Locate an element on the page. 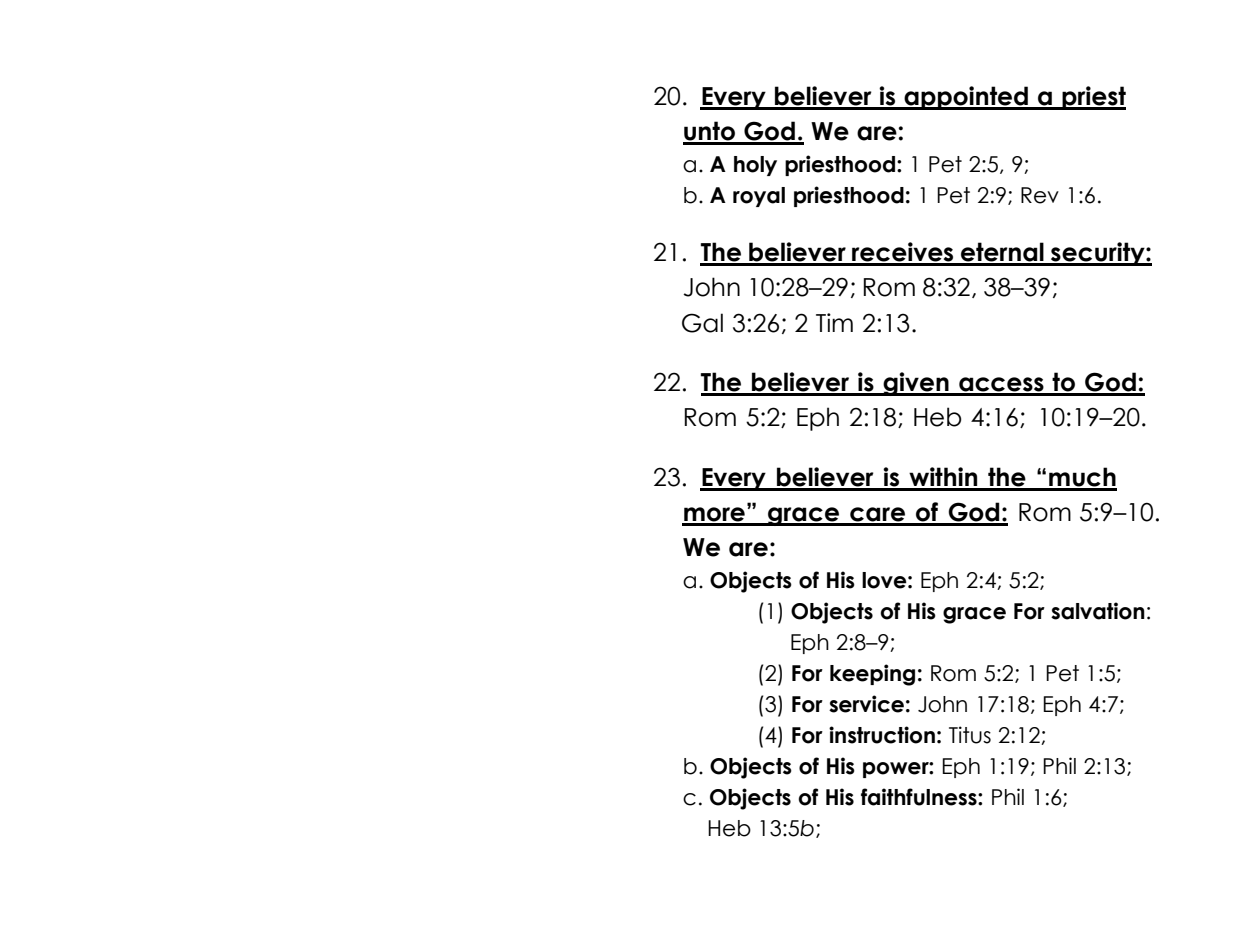  instruction is located at coordinates (882, 735).
